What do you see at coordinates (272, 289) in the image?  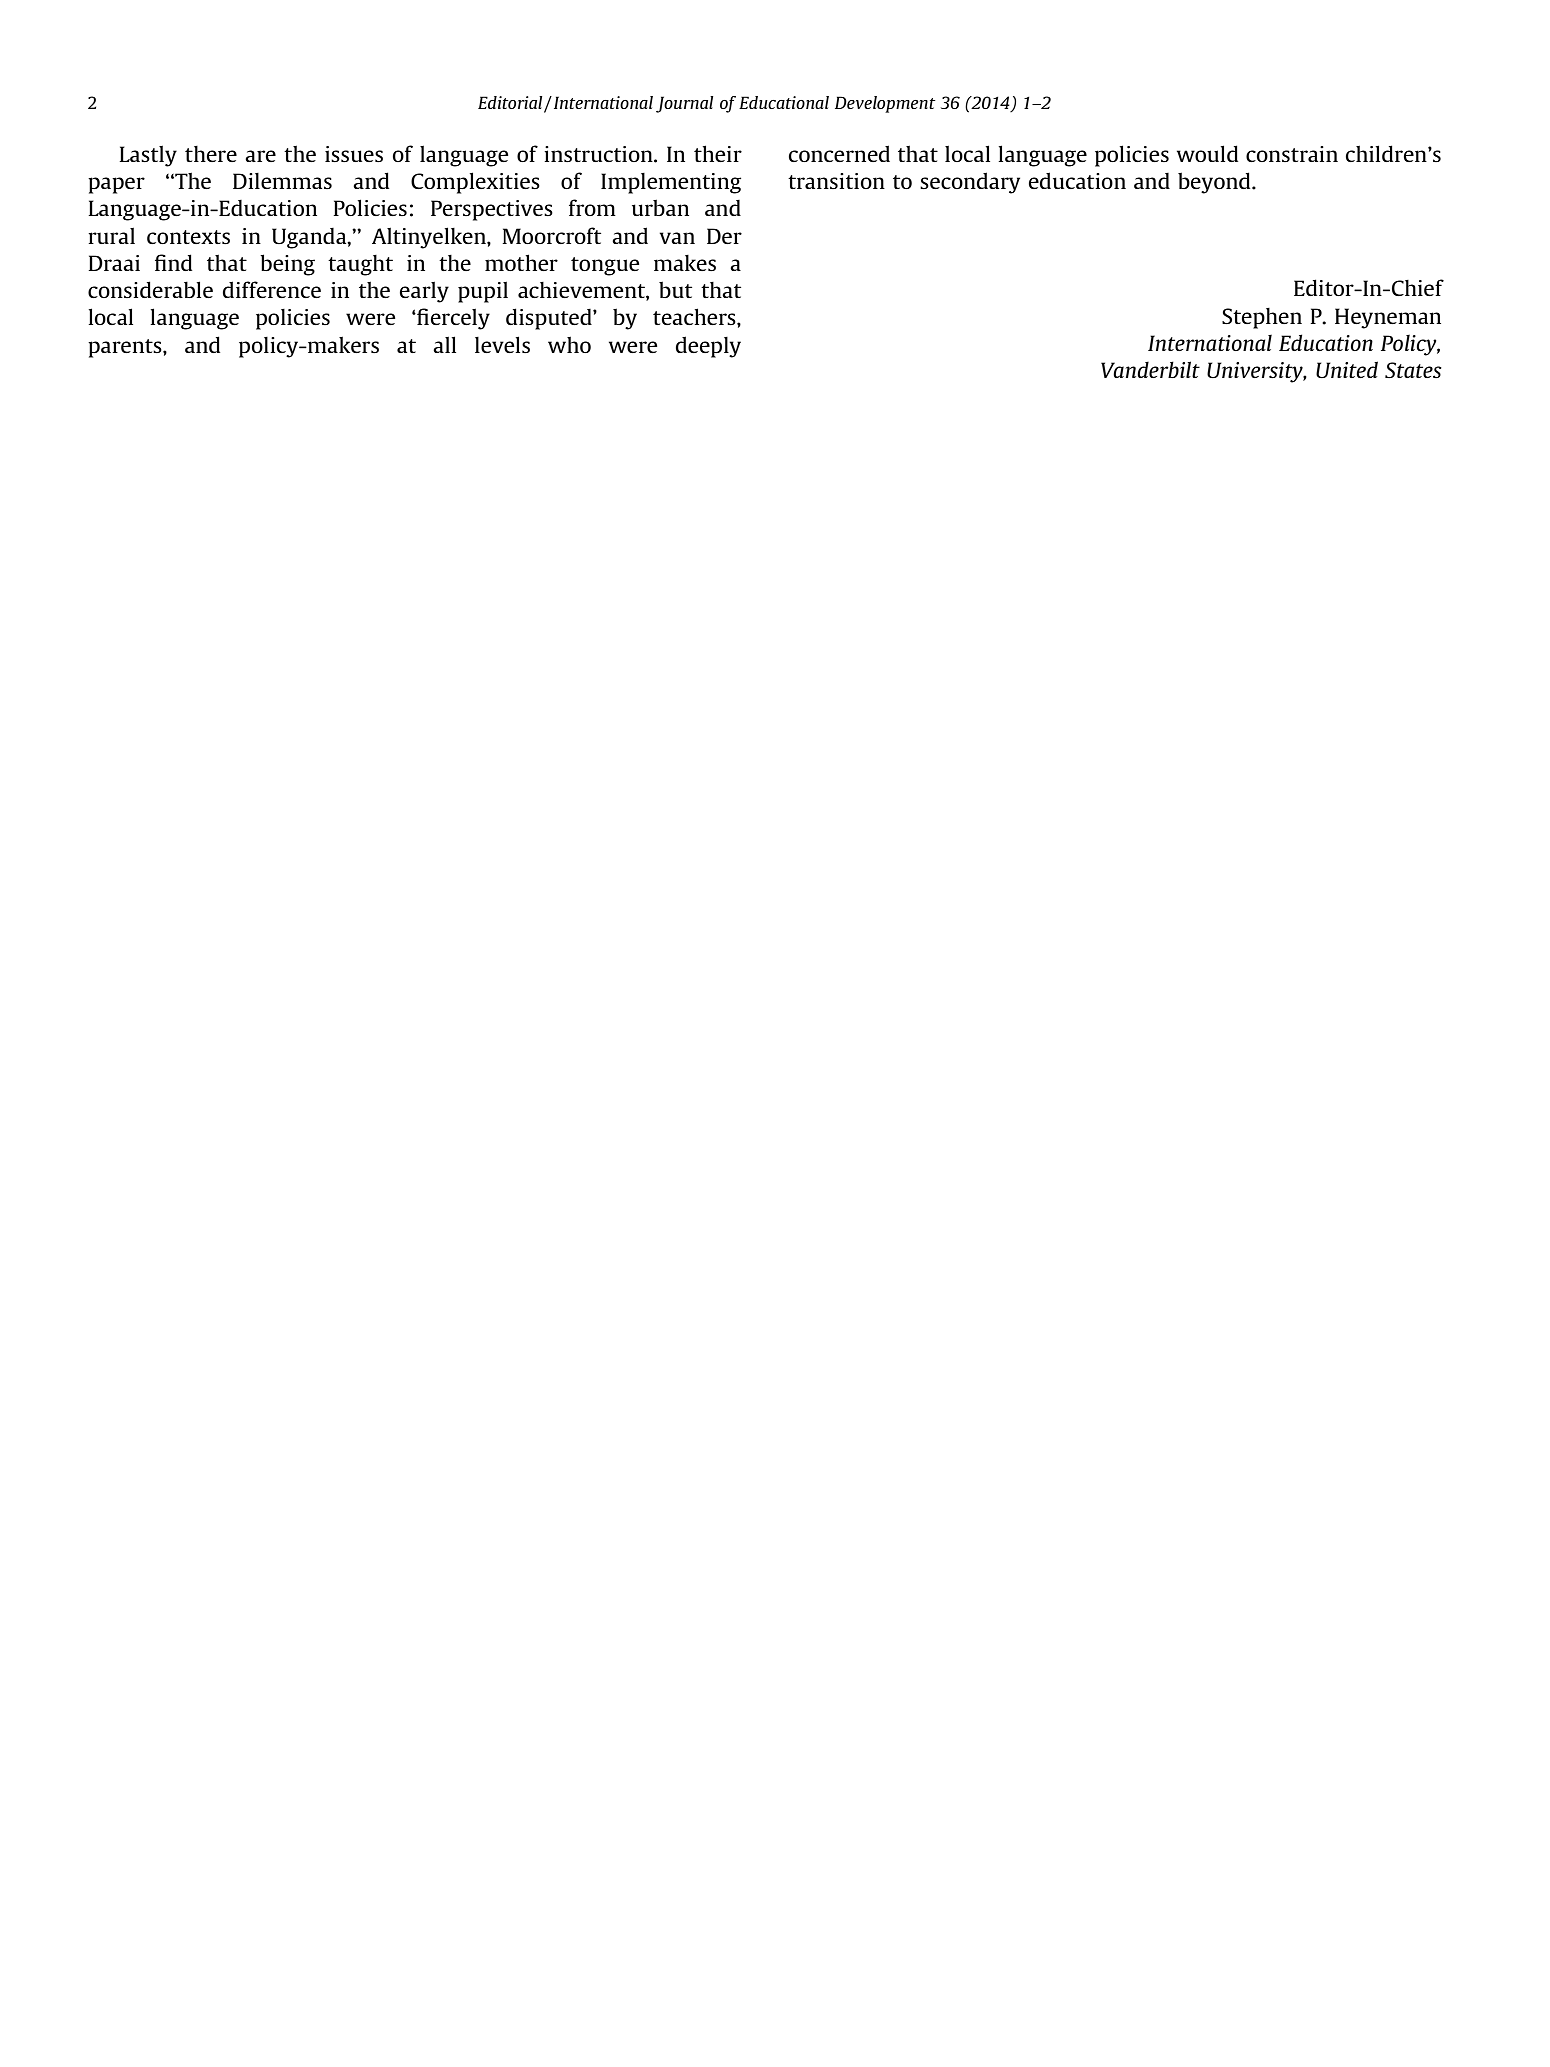 I see `difference` at bounding box center [272, 289].
